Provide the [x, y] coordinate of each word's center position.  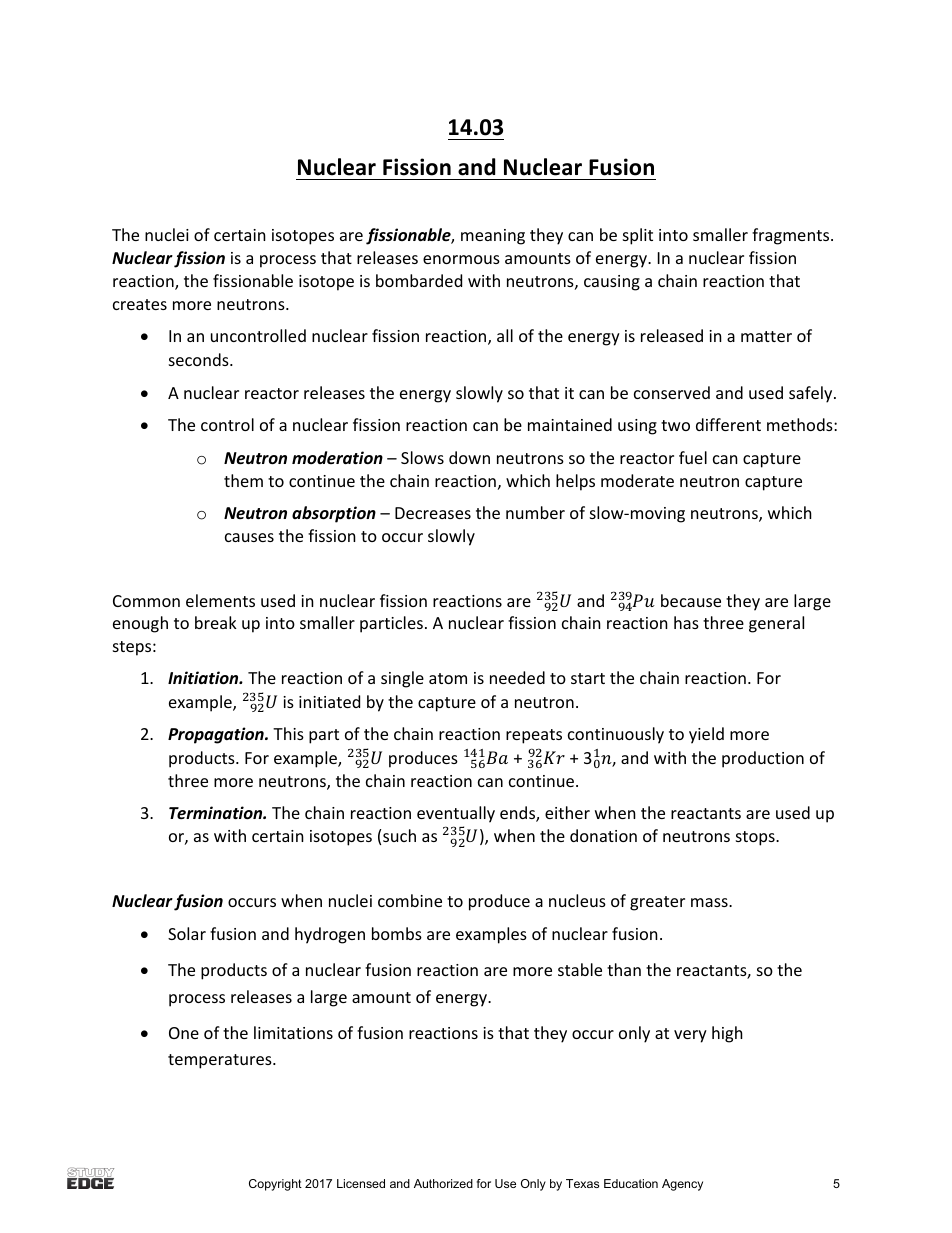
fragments [792, 236]
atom [448, 678]
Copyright [275, 1185]
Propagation [217, 735]
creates [140, 304]
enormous [461, 259]
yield [706, 735]
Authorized [443, 1183]
